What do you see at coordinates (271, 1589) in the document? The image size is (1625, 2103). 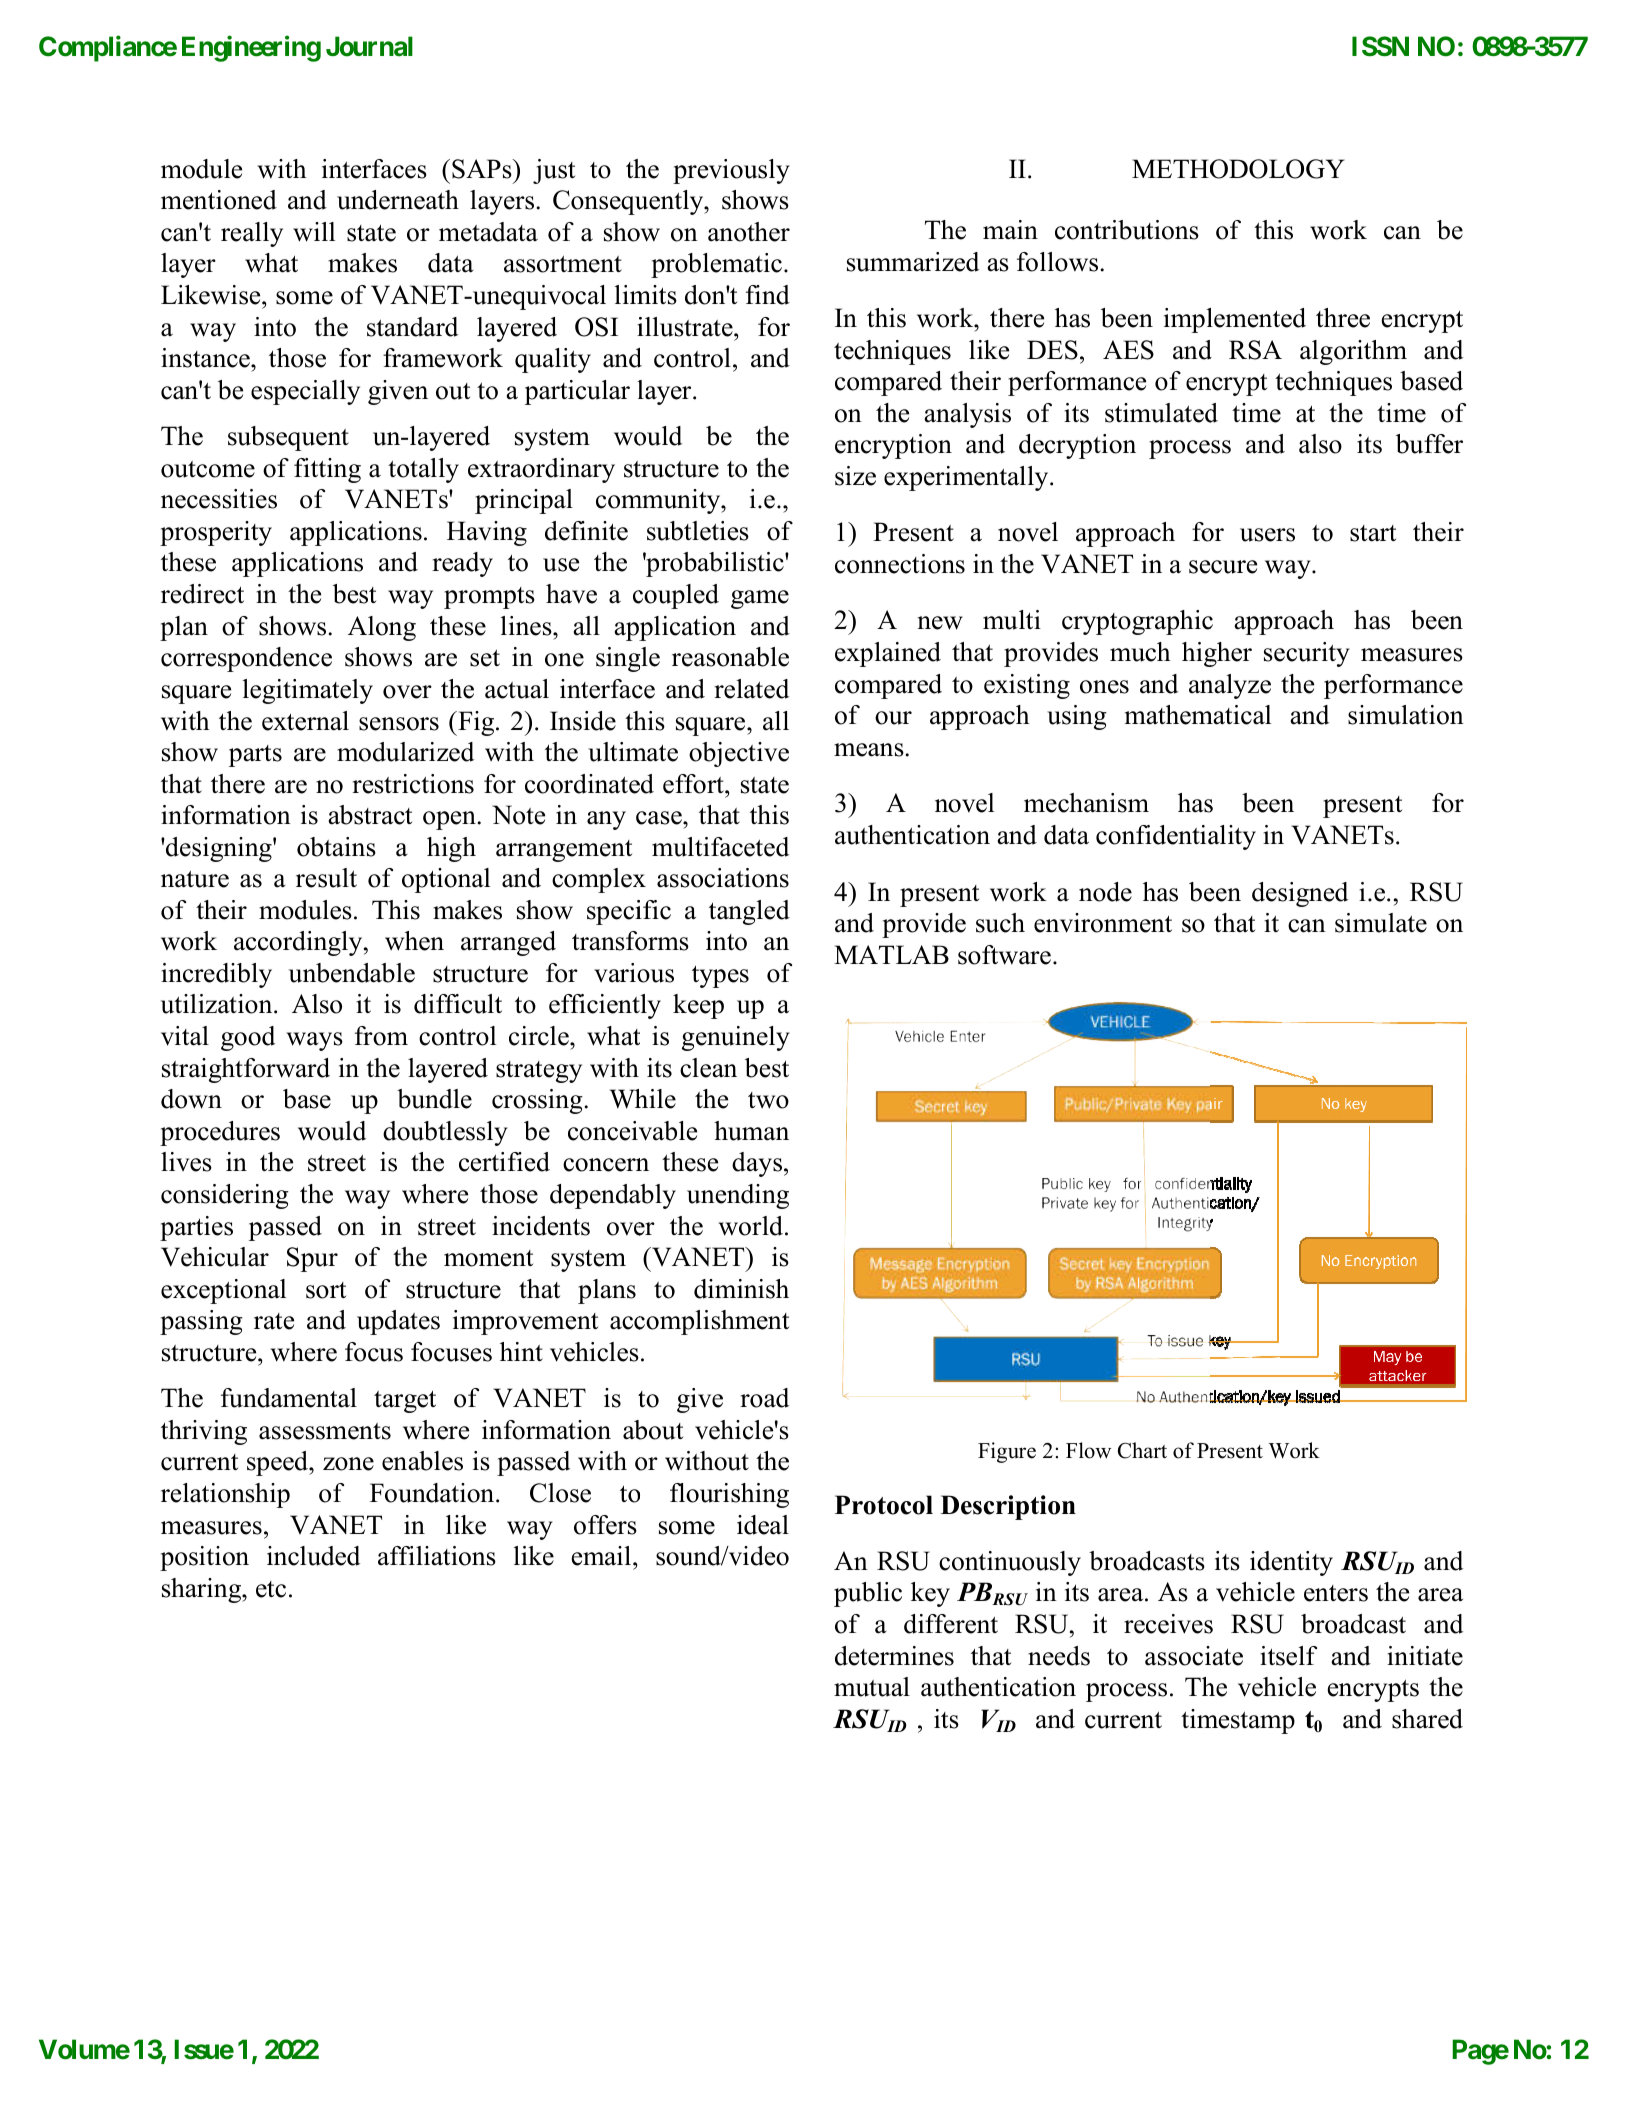 I see `etc` at bounding box center [271, 1589].
